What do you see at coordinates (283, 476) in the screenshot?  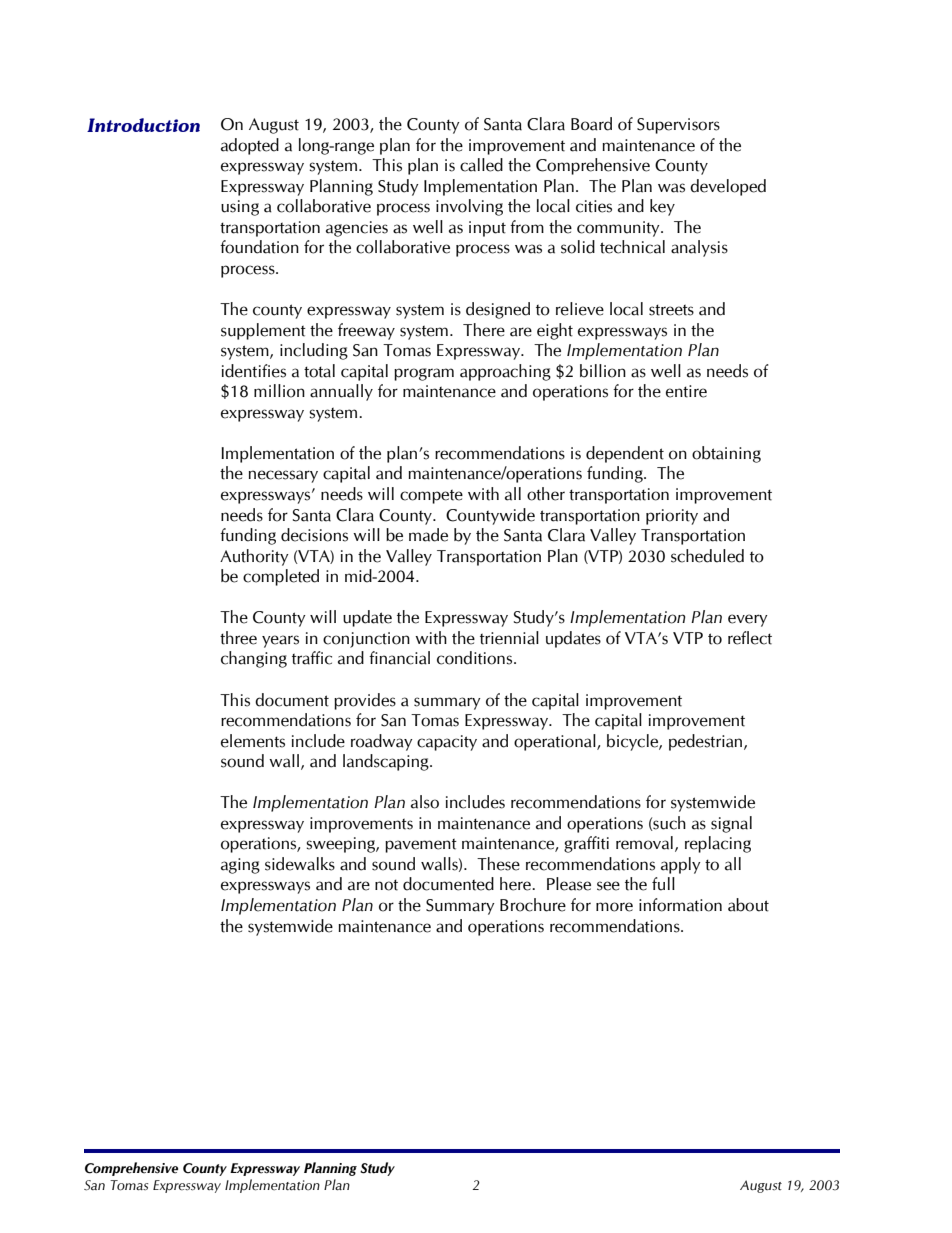 I see `necessary` at bounding box center [283, 476].
